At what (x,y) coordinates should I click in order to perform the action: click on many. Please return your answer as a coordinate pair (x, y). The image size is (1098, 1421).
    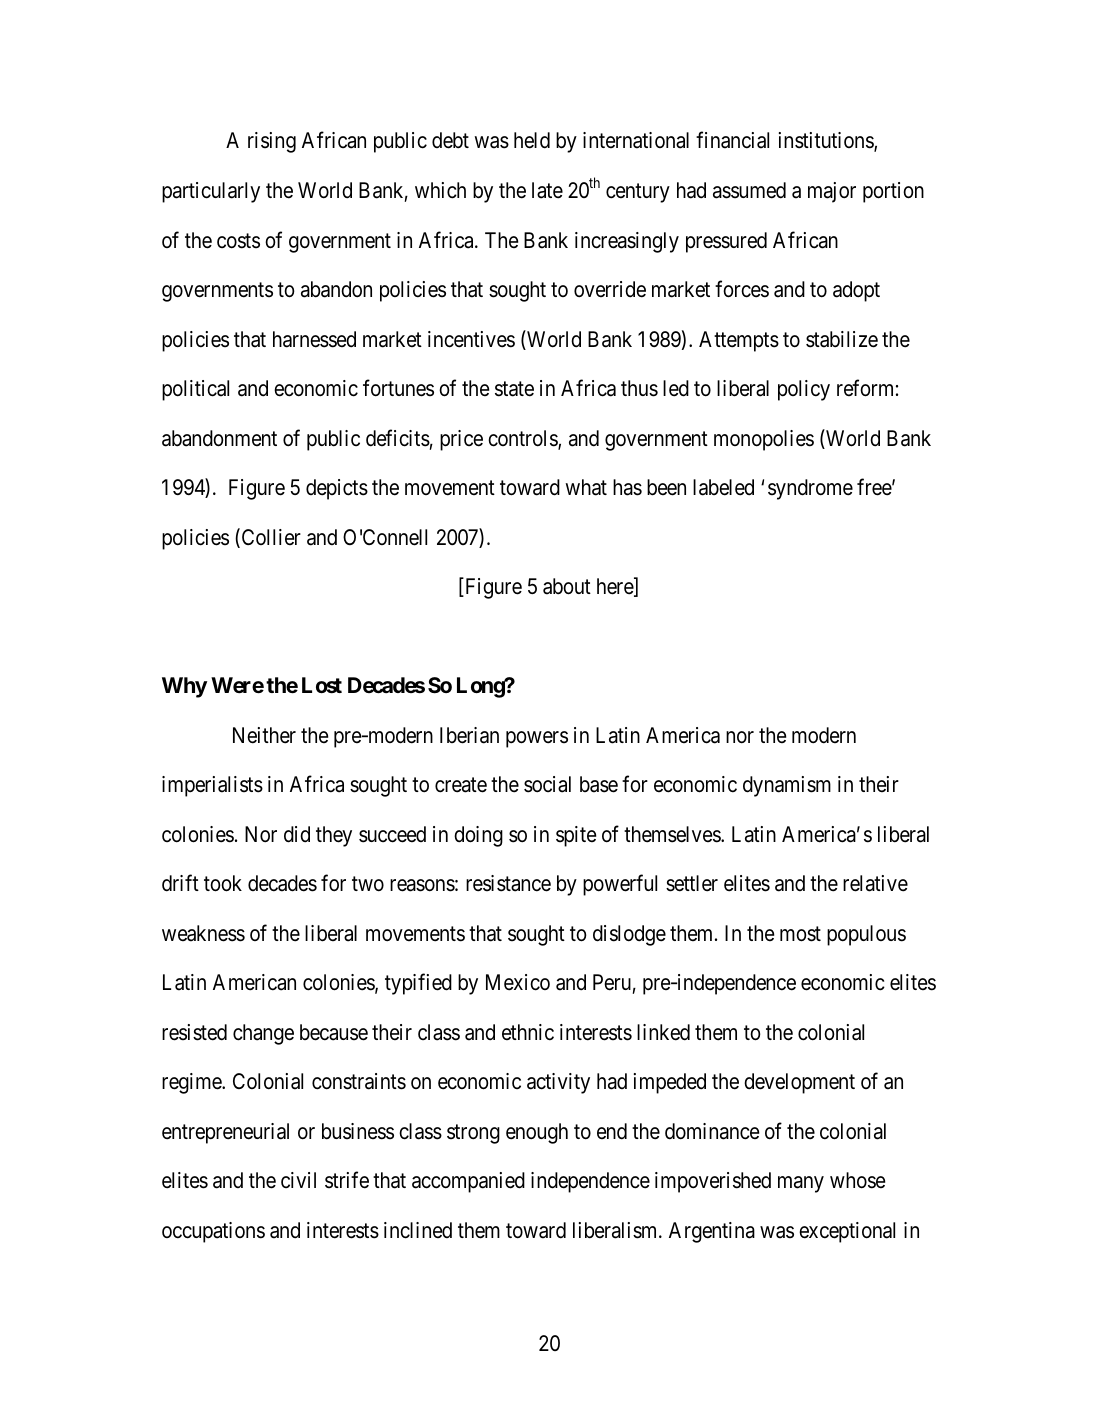
    Looking at the image, I should click on (801, 1184).
